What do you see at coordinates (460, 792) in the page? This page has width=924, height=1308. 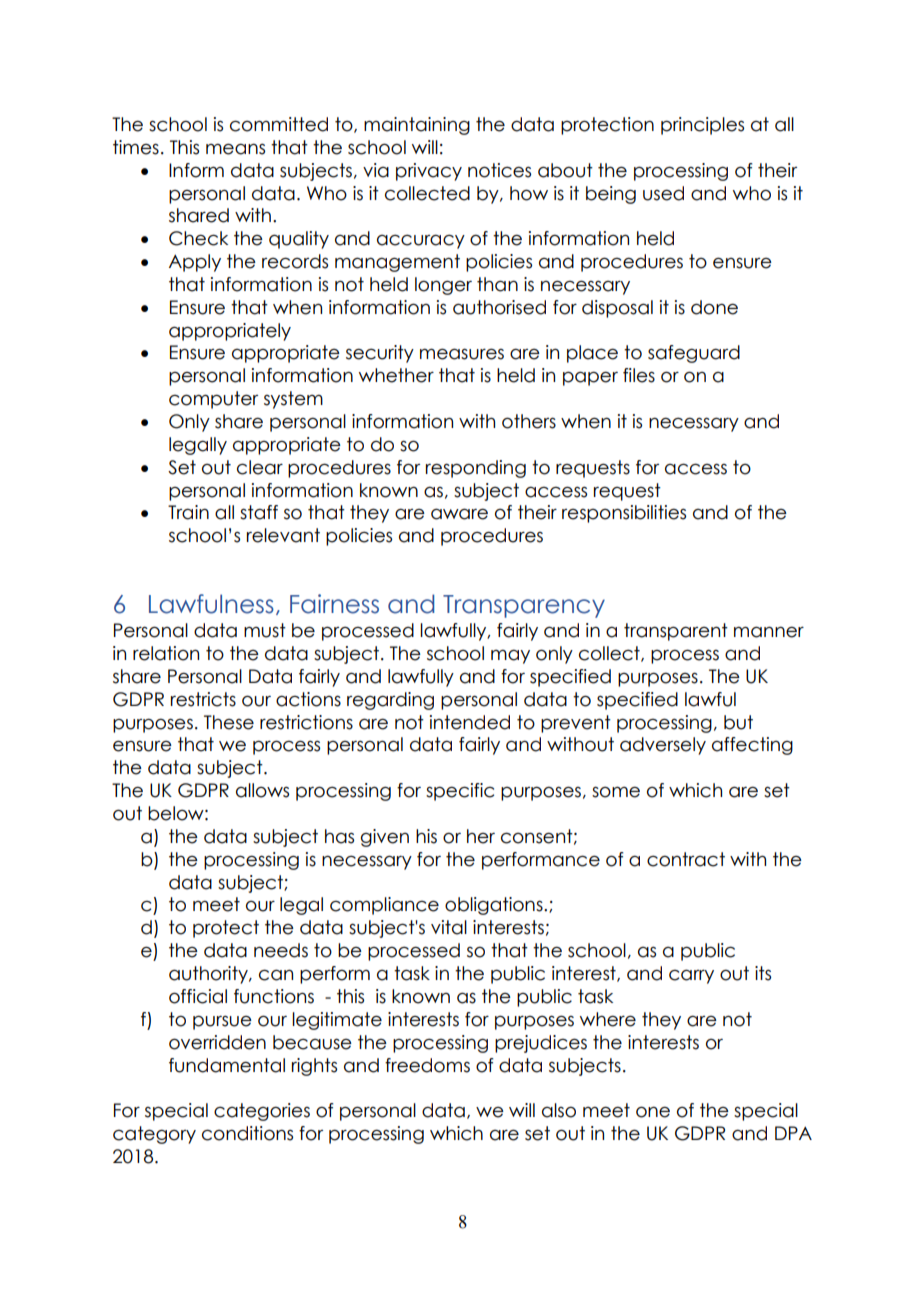 I see `specific` at bounding box center [460, 792].
